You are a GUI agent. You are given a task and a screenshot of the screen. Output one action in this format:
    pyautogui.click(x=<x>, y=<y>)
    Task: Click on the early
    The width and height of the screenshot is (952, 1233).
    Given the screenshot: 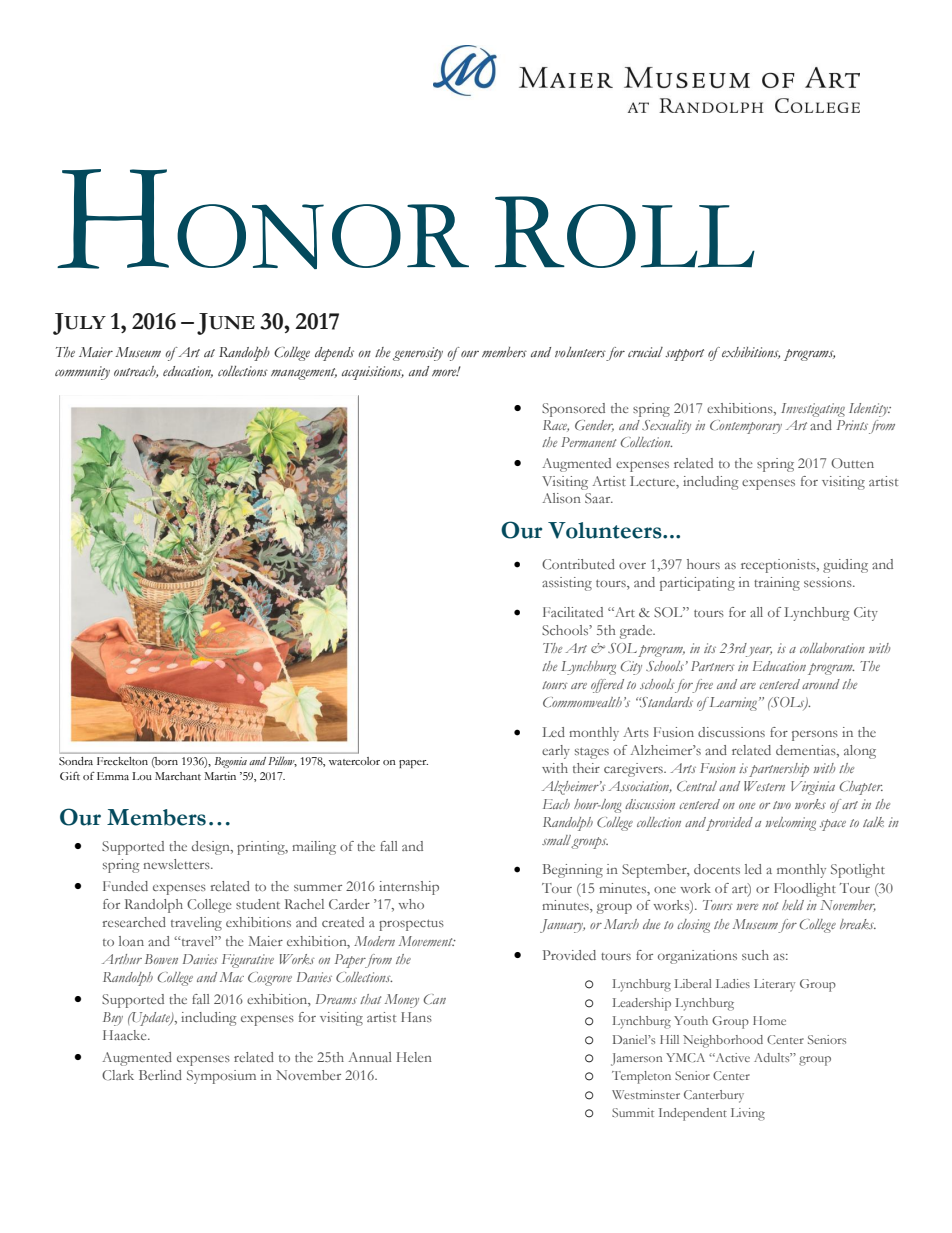 What is the action you would take?
    pyautogui.click(x=556, y=752)
